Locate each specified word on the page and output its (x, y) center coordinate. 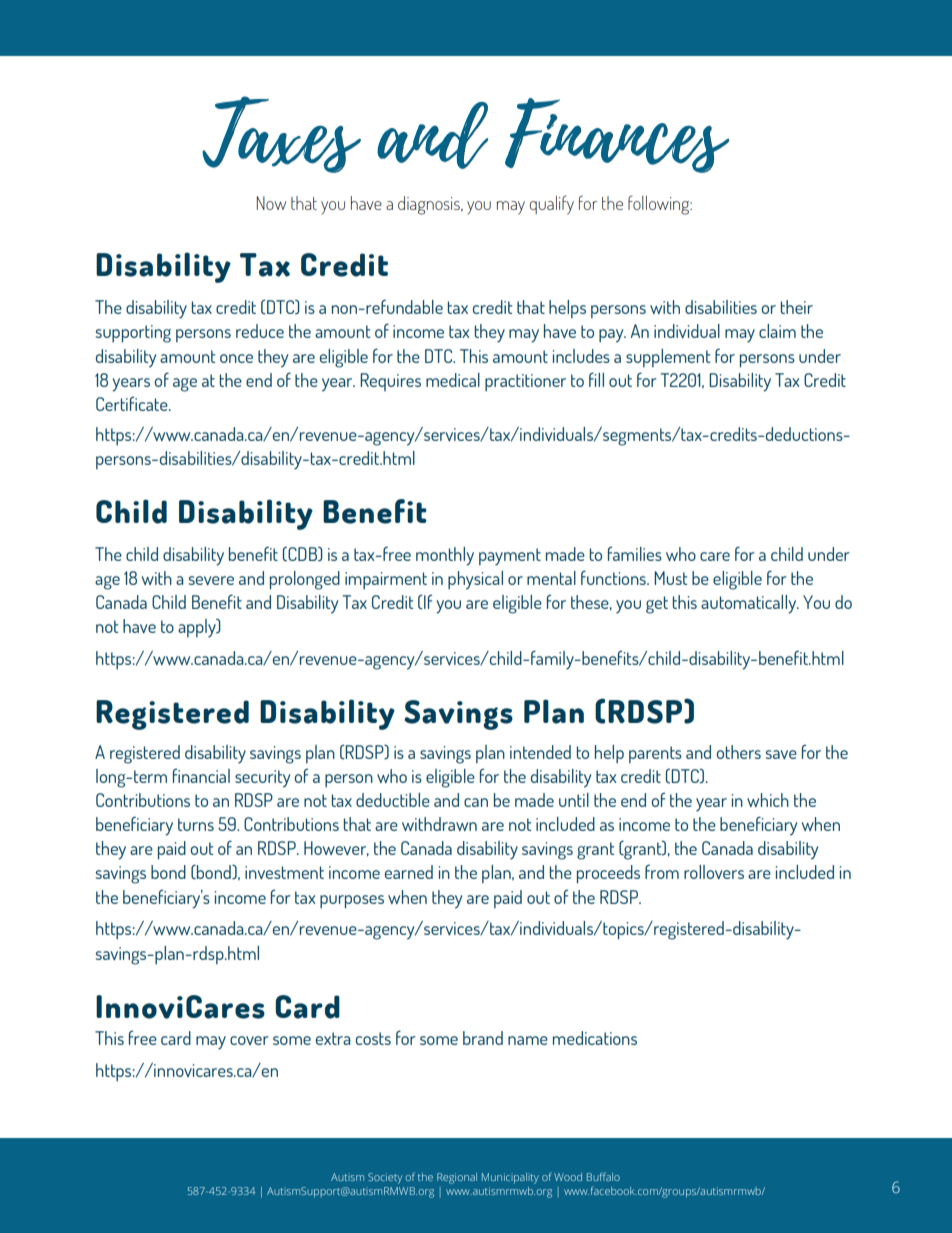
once (236, 358)
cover (249, 1040)
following (660, 205)
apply (198, 628)
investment (284, 872)
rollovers (714, 872)
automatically (749, 604)
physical (475, 580)
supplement (668, 358)
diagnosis (430, 205)
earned (409, 872)
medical (453, 380)
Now (271, 203)
